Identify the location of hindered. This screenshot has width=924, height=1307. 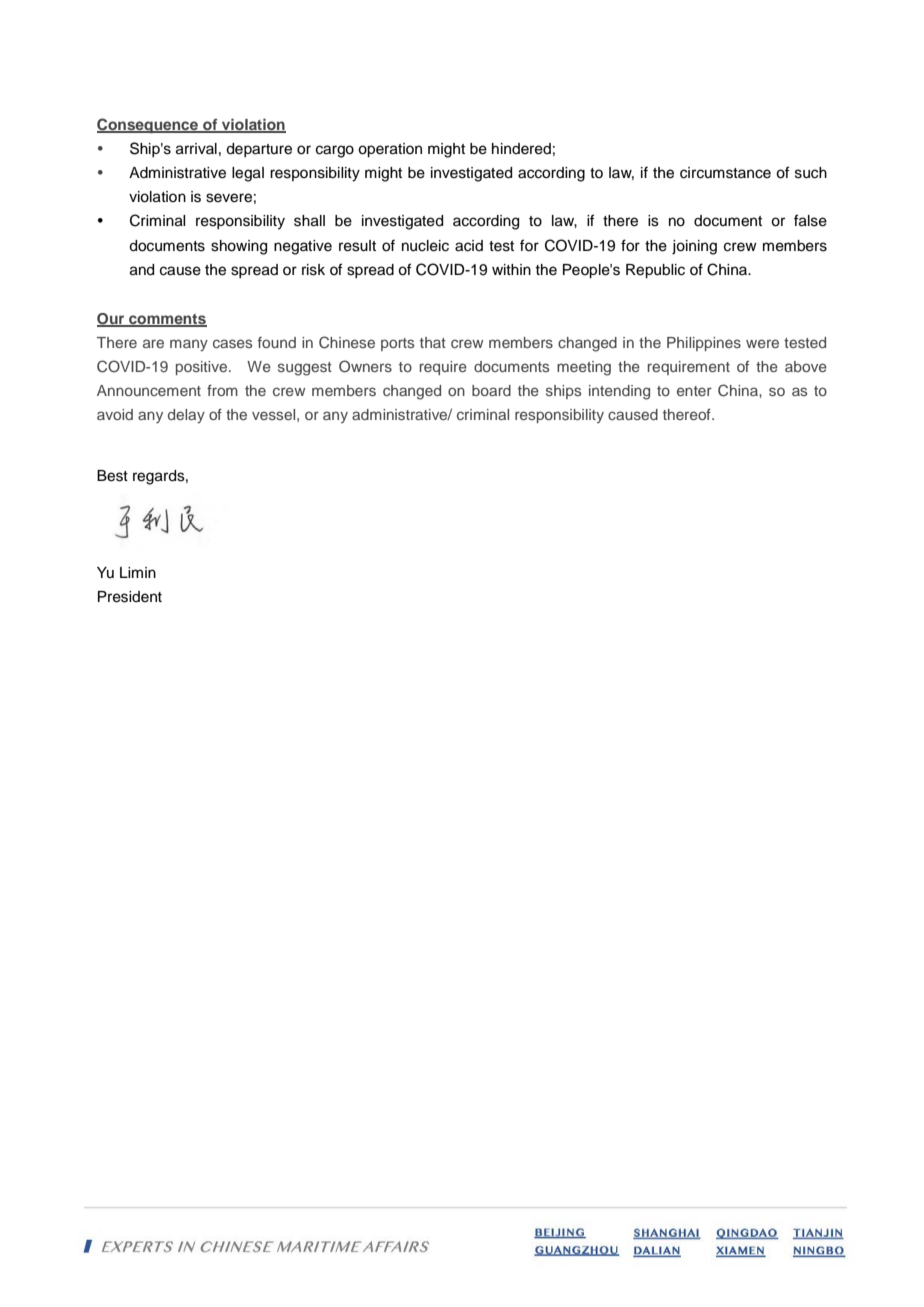
(521, 149).
